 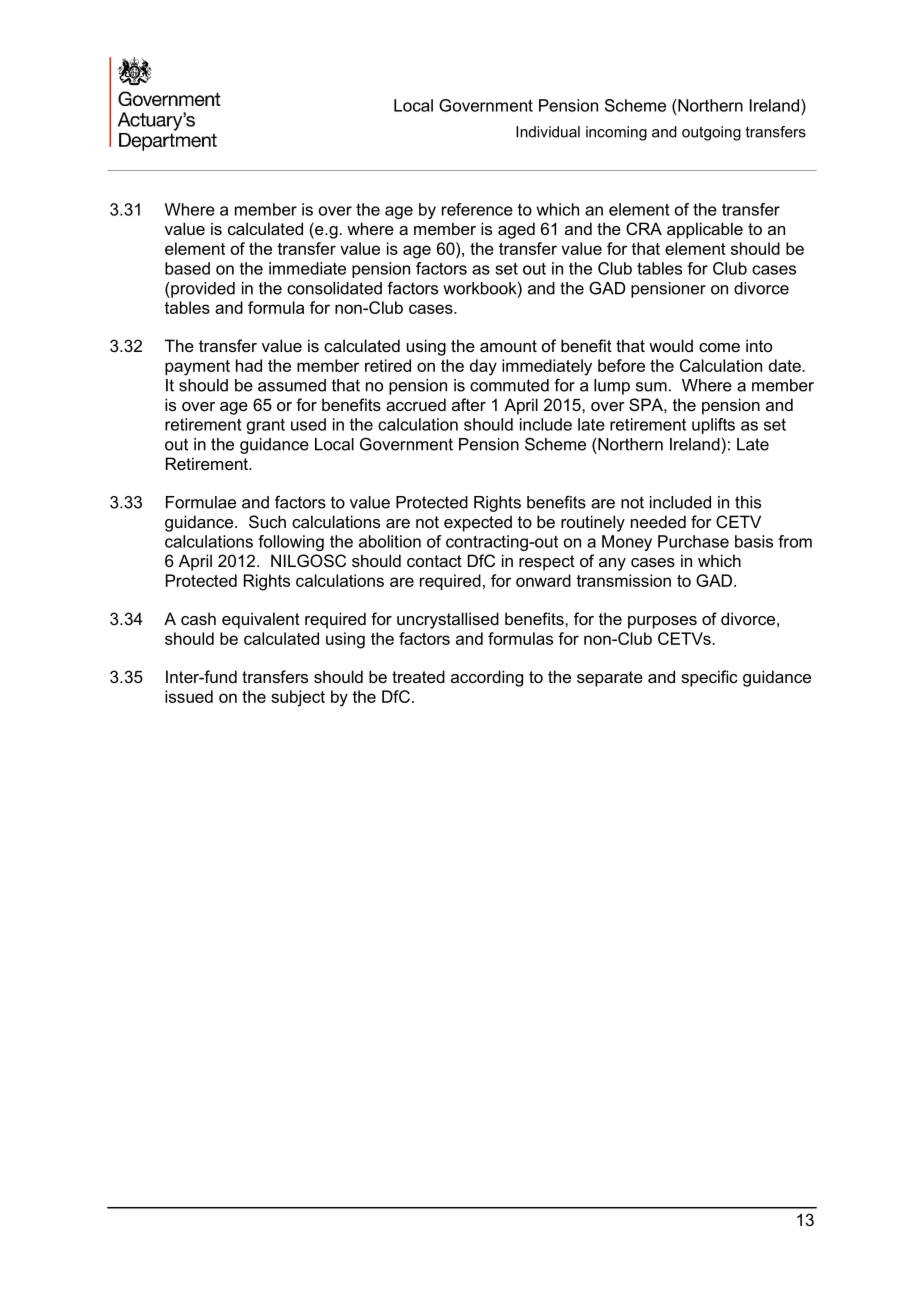 I want to click on Such, so click(x=267, y=521).
